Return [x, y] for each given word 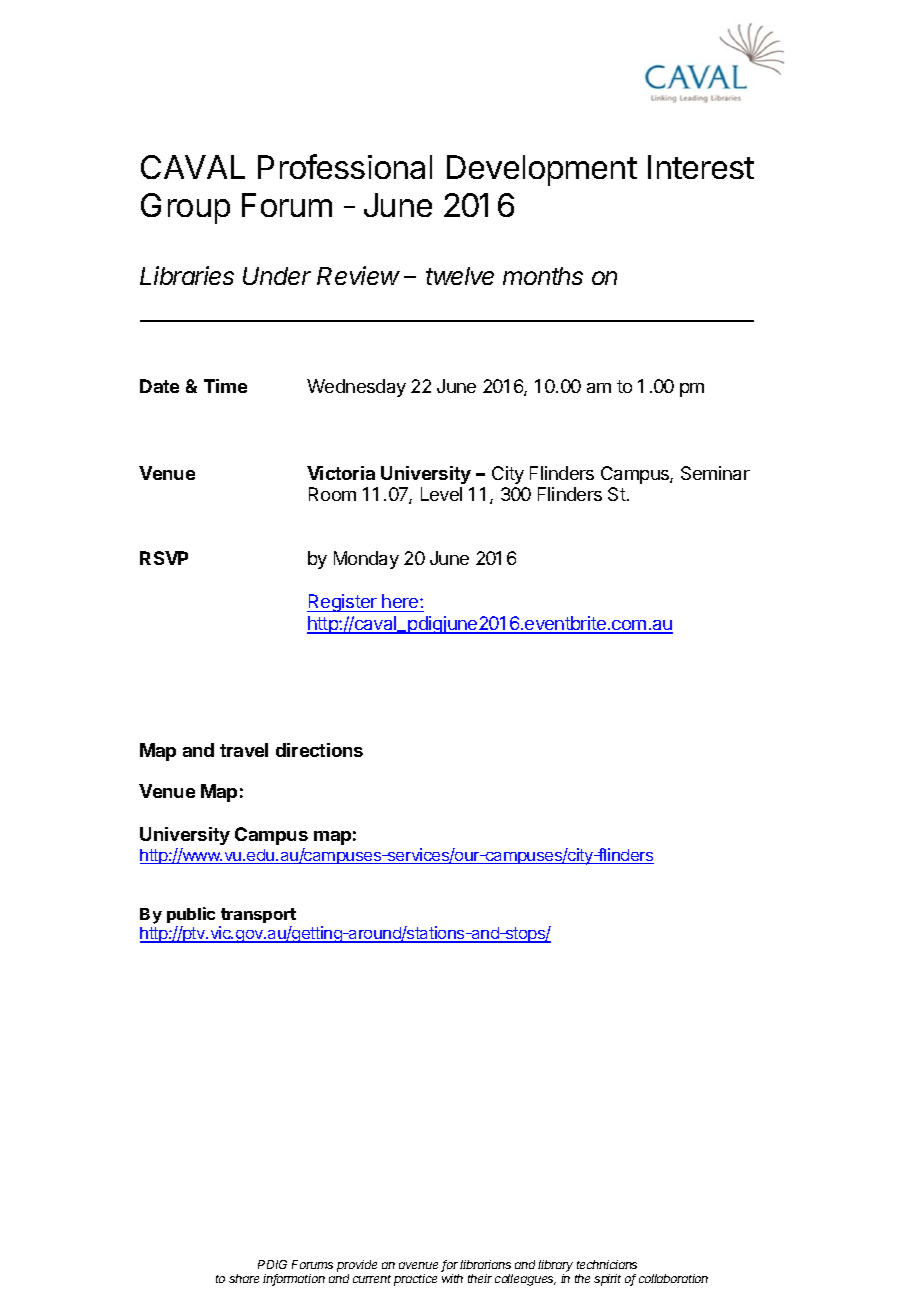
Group [185, 208]
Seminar [715, 473]
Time [225, 386]
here [401, 601]
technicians [607, 1264]
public [191, 915]
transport [258, 915]
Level [441, 494]
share [244, 1278]
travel [244, 750]
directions [319, 750]
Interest [701, 167]
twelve [460, 276]
